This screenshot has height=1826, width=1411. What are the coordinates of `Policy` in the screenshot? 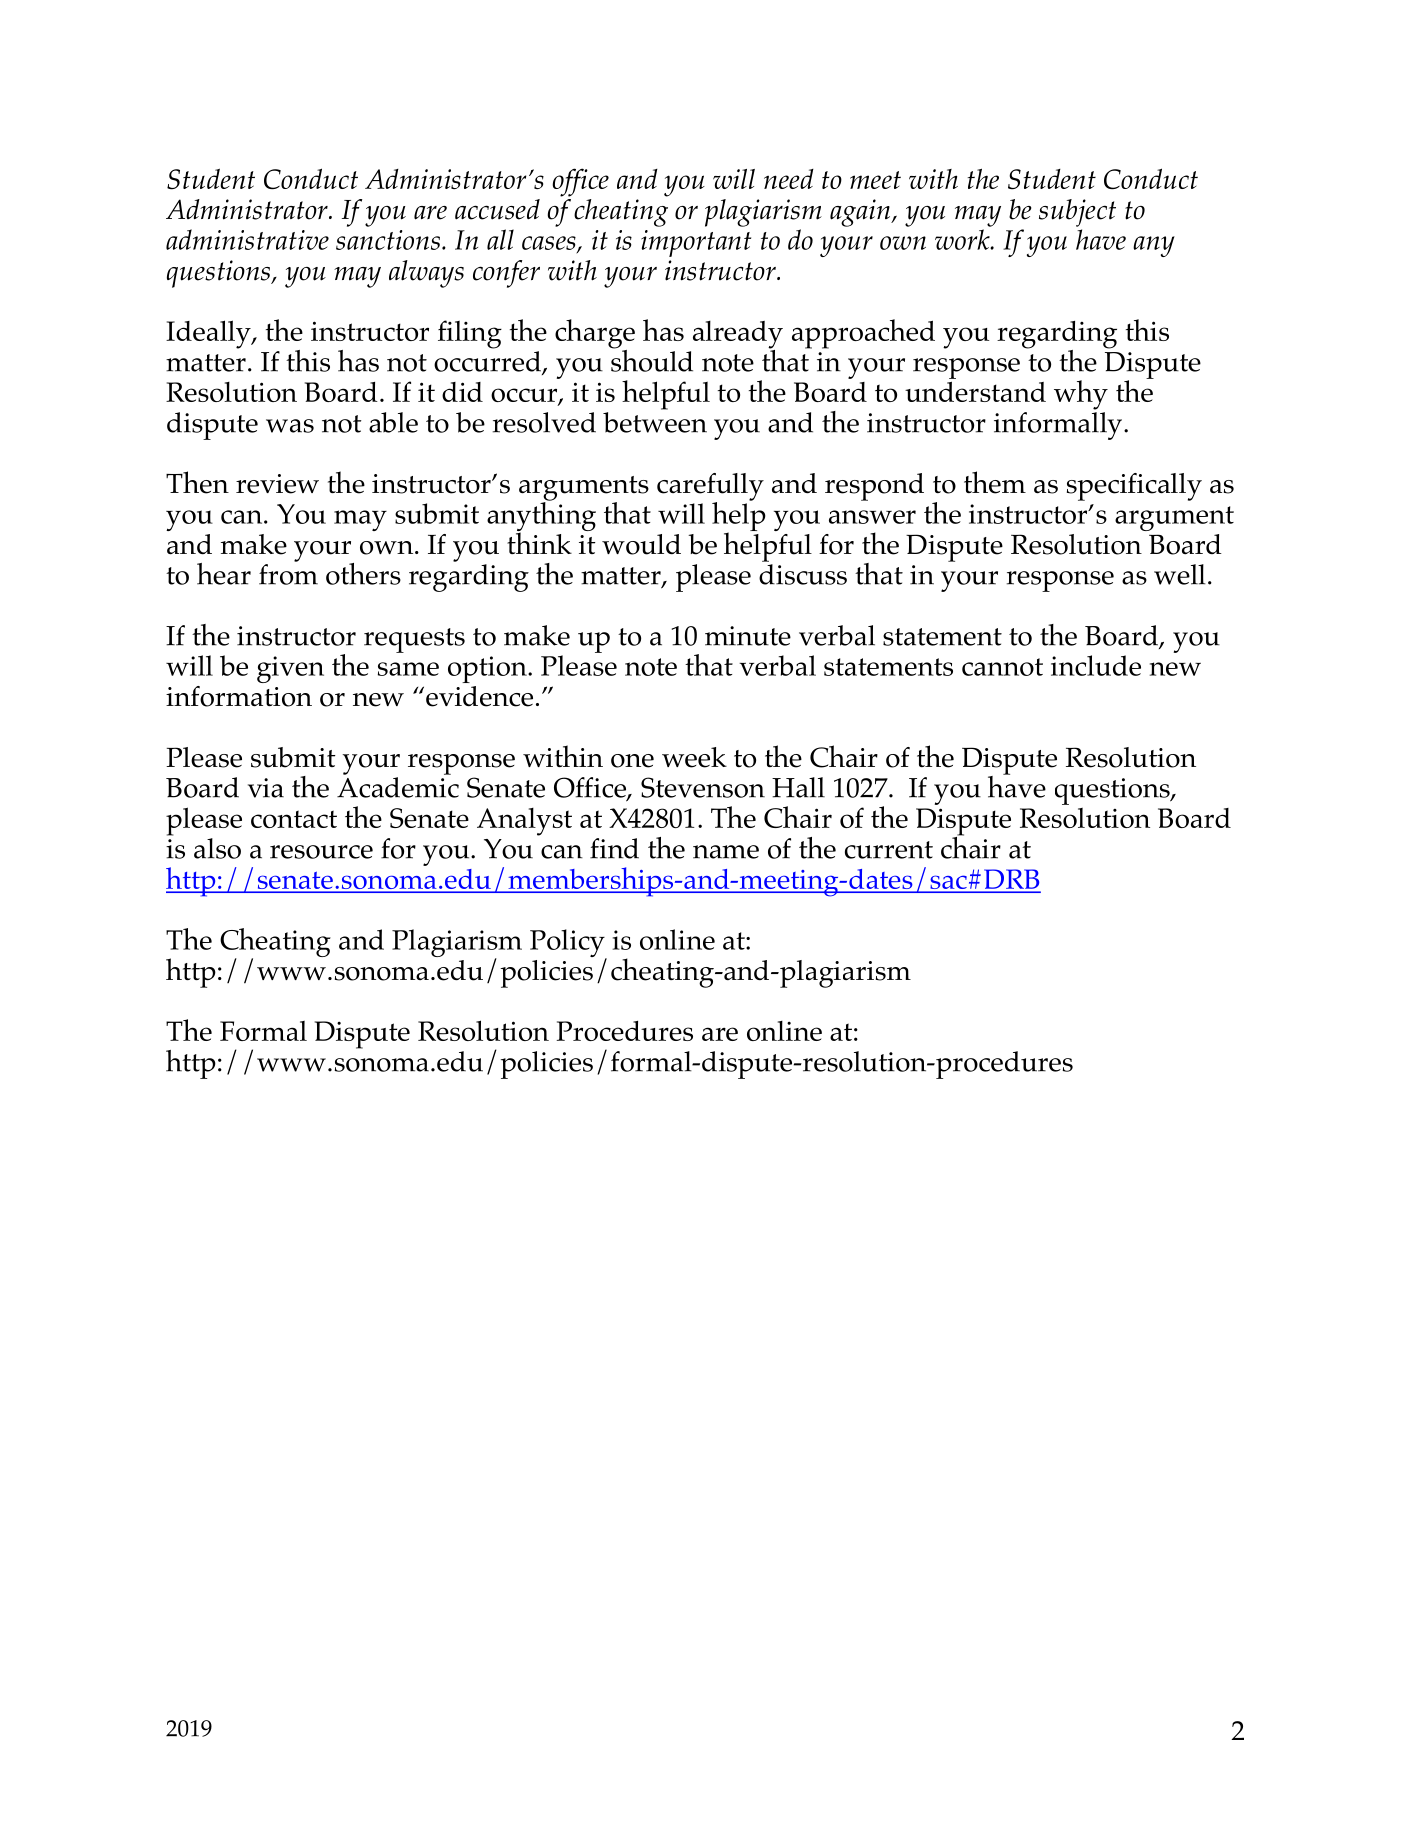 It's located at (568, 944).
